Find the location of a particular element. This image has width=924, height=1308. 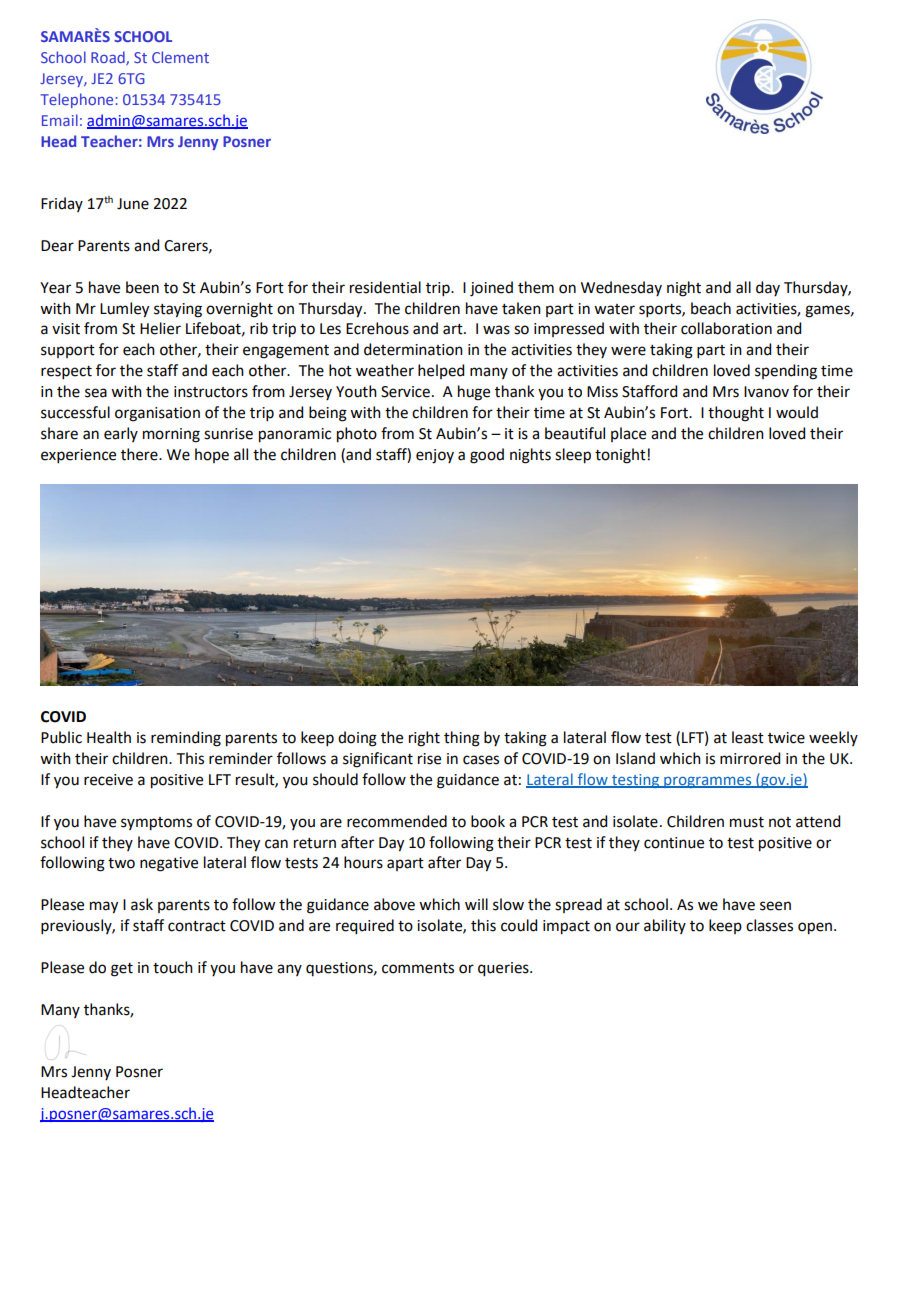

Wednesday is located at coordinates (621, 288).
